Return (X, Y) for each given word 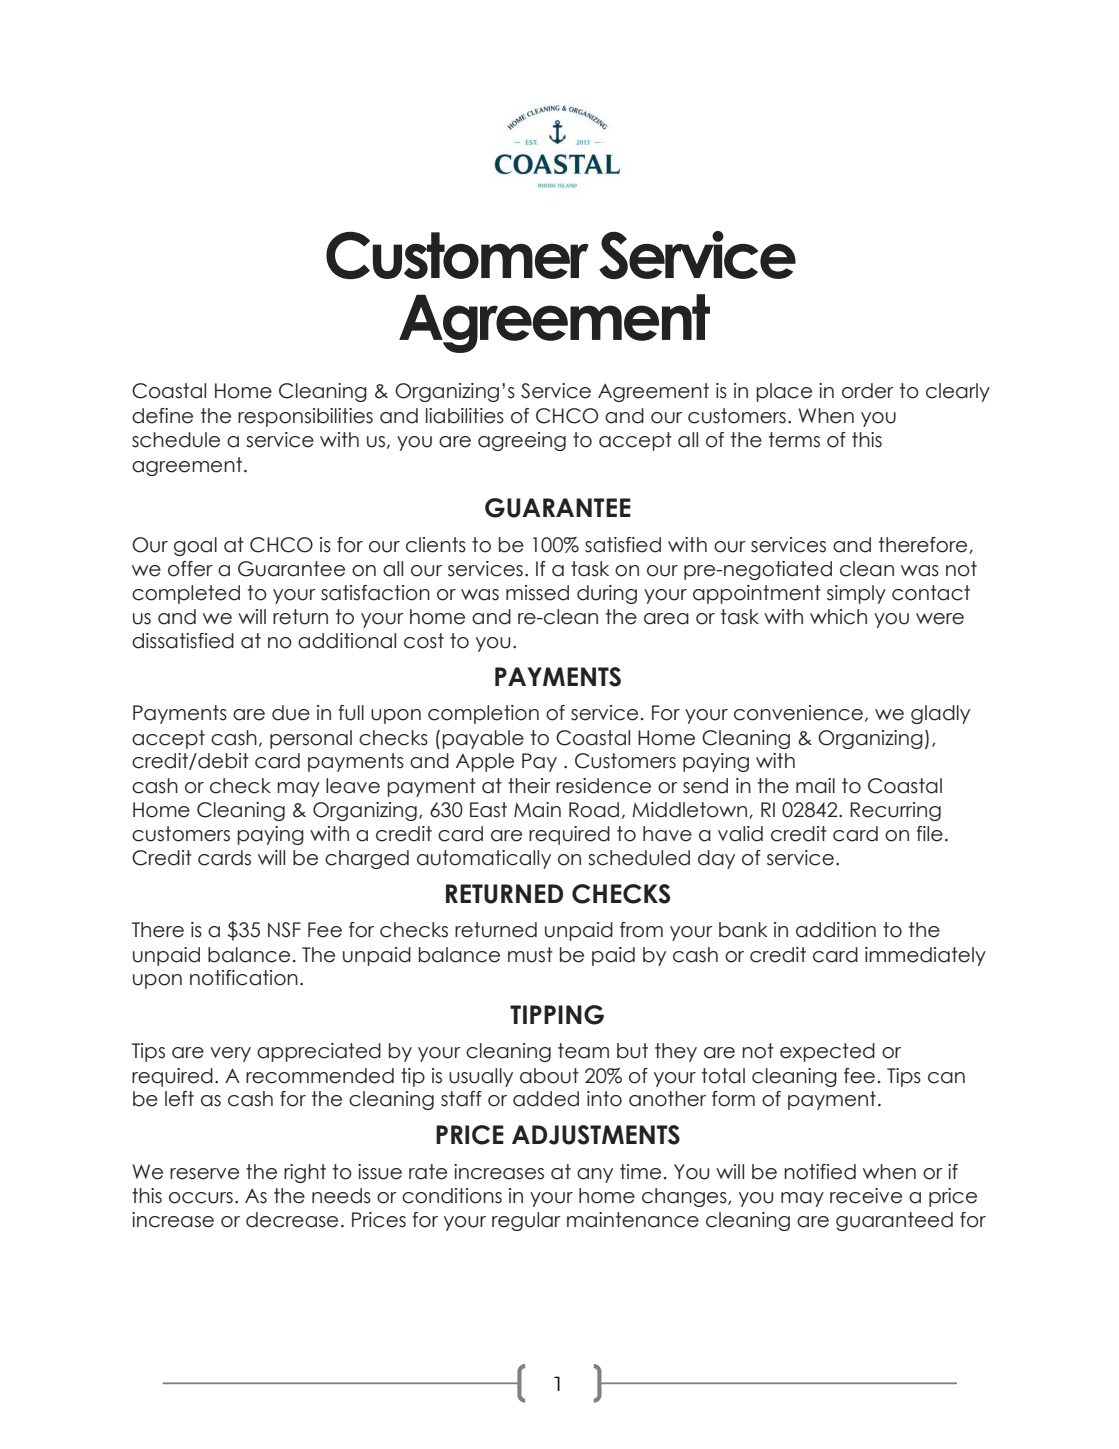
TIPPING (557, 1015)
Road (594, 810)
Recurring (895, 811)
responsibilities (305, 417)
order (868, 391)
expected (827, 1052)
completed (186, 594)
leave (353, 786)
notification (244, 978)
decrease (292, 1220)
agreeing (522, 441)
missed (537, 593)
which (838, 617)
